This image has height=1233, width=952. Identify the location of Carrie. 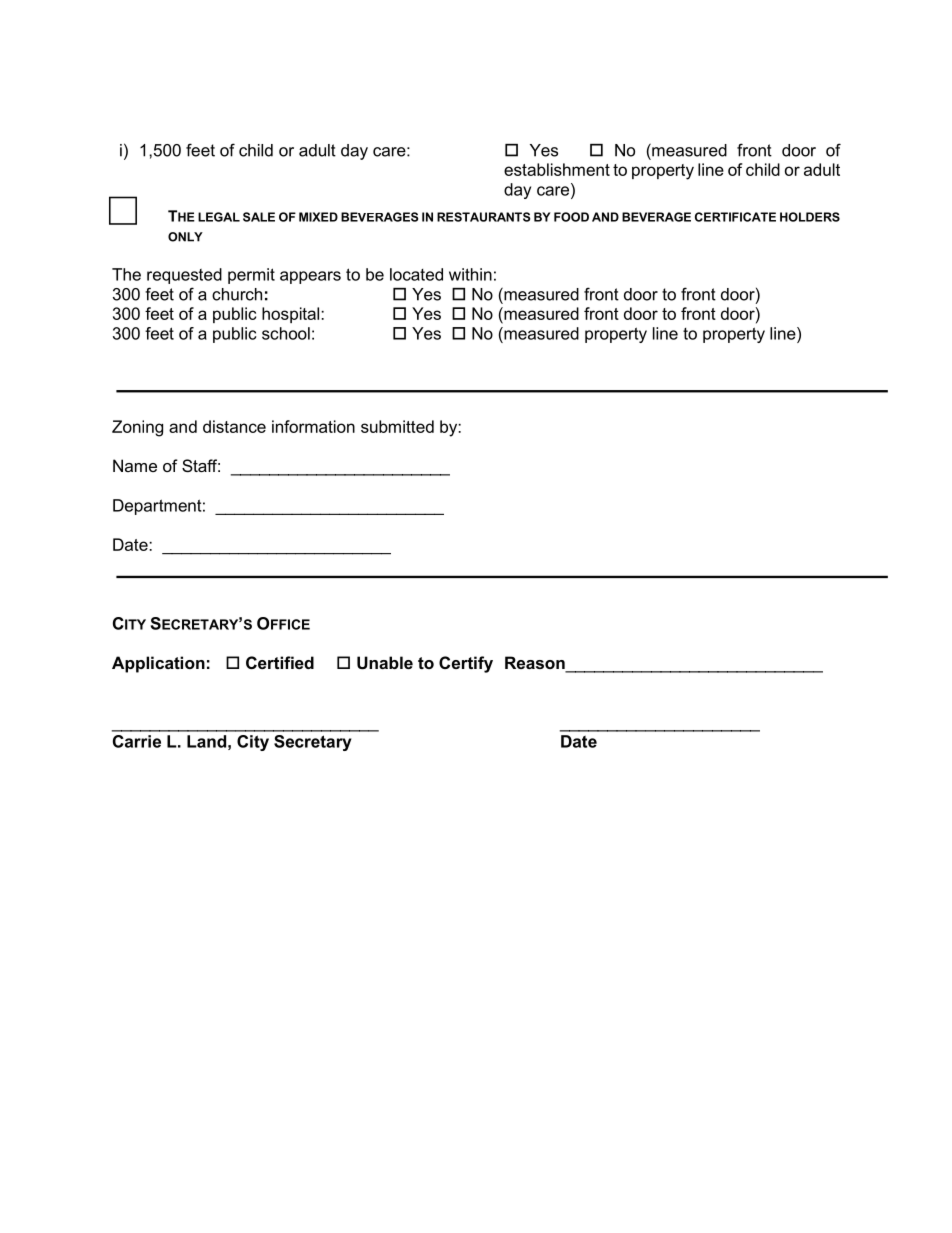
(137, 741).
